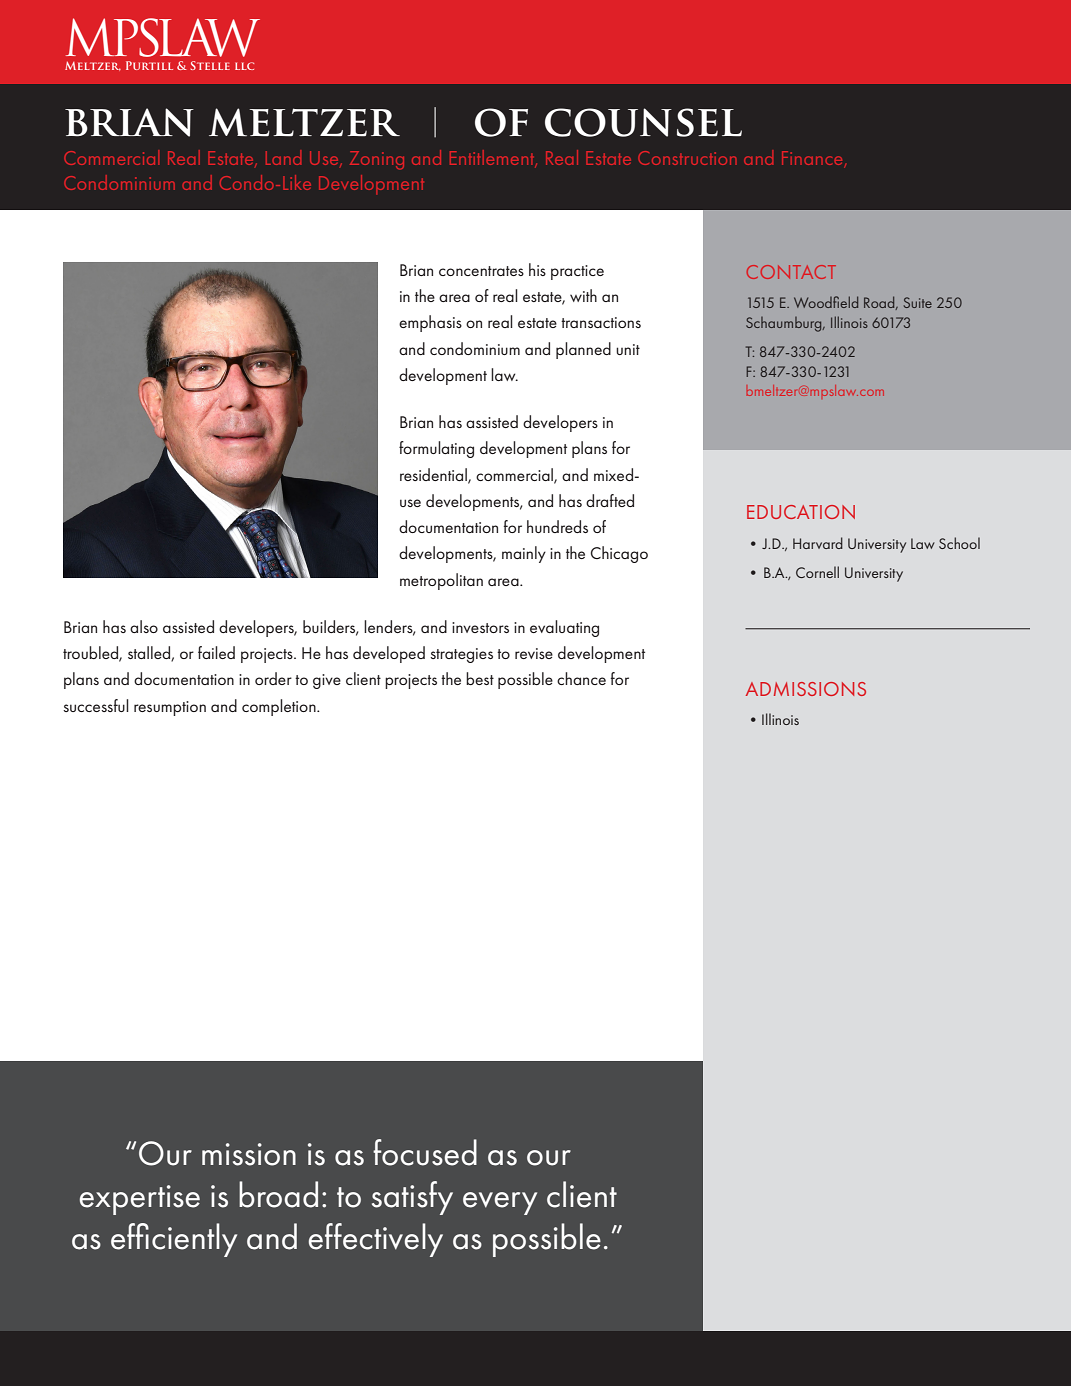 Image resolution: width=1071 pixels, height=1386 pixels. Describe the element at coordinates (174, 1240) in the document. I see `efficiently` at that location.
